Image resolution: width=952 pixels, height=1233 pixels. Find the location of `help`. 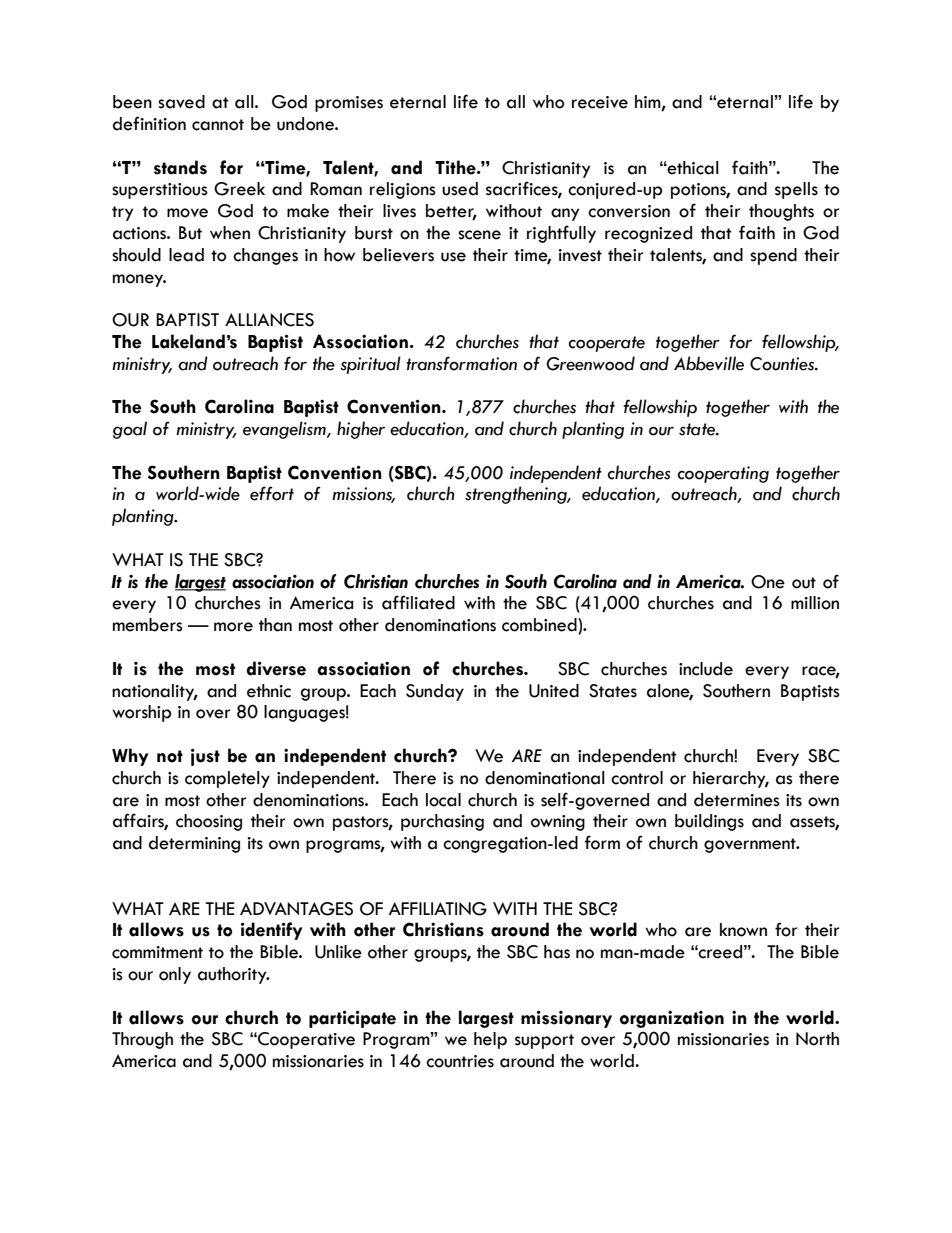

help is located at coordinates (490, 1040).
